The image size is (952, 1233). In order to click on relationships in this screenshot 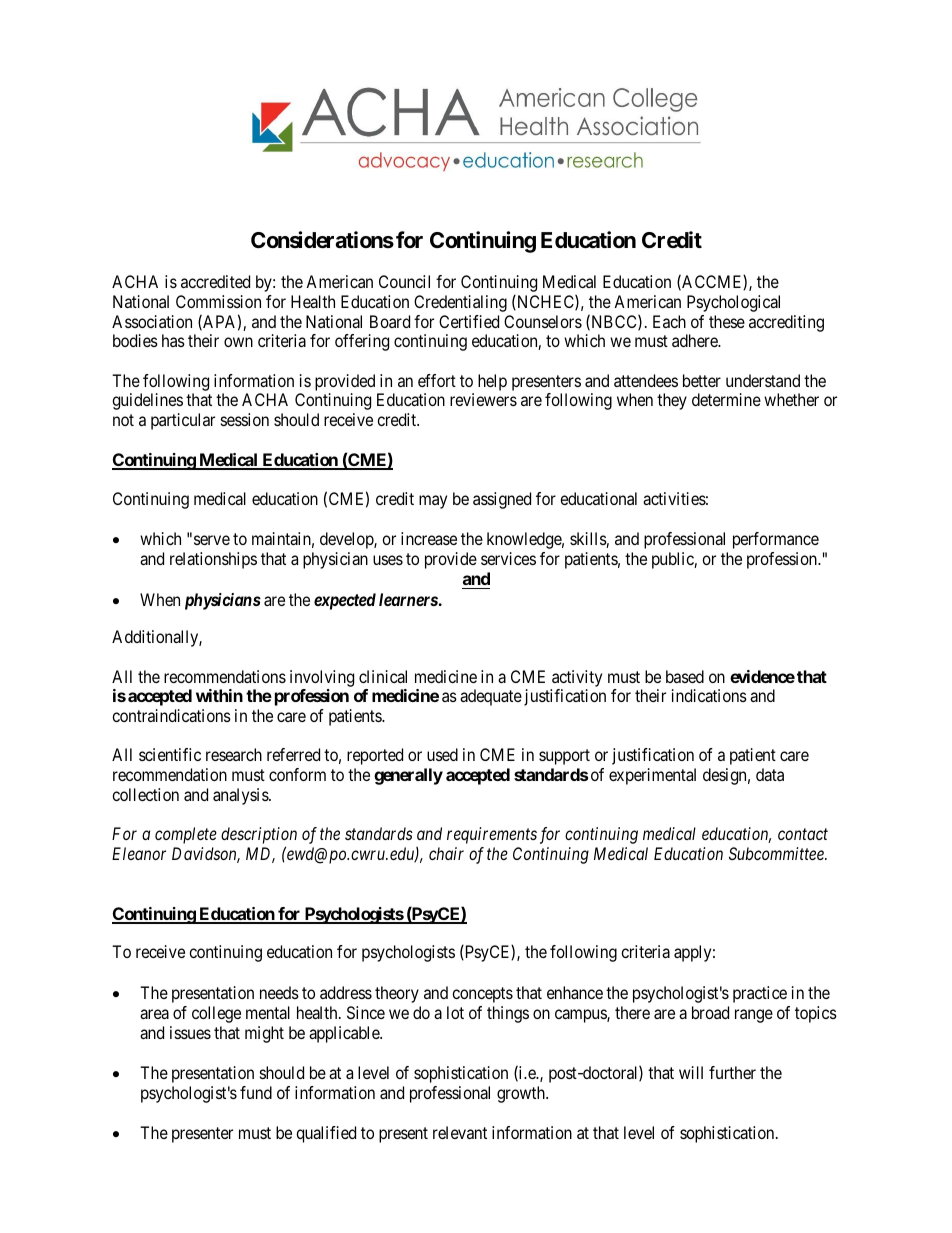, I will do `click(213, 560)`.
